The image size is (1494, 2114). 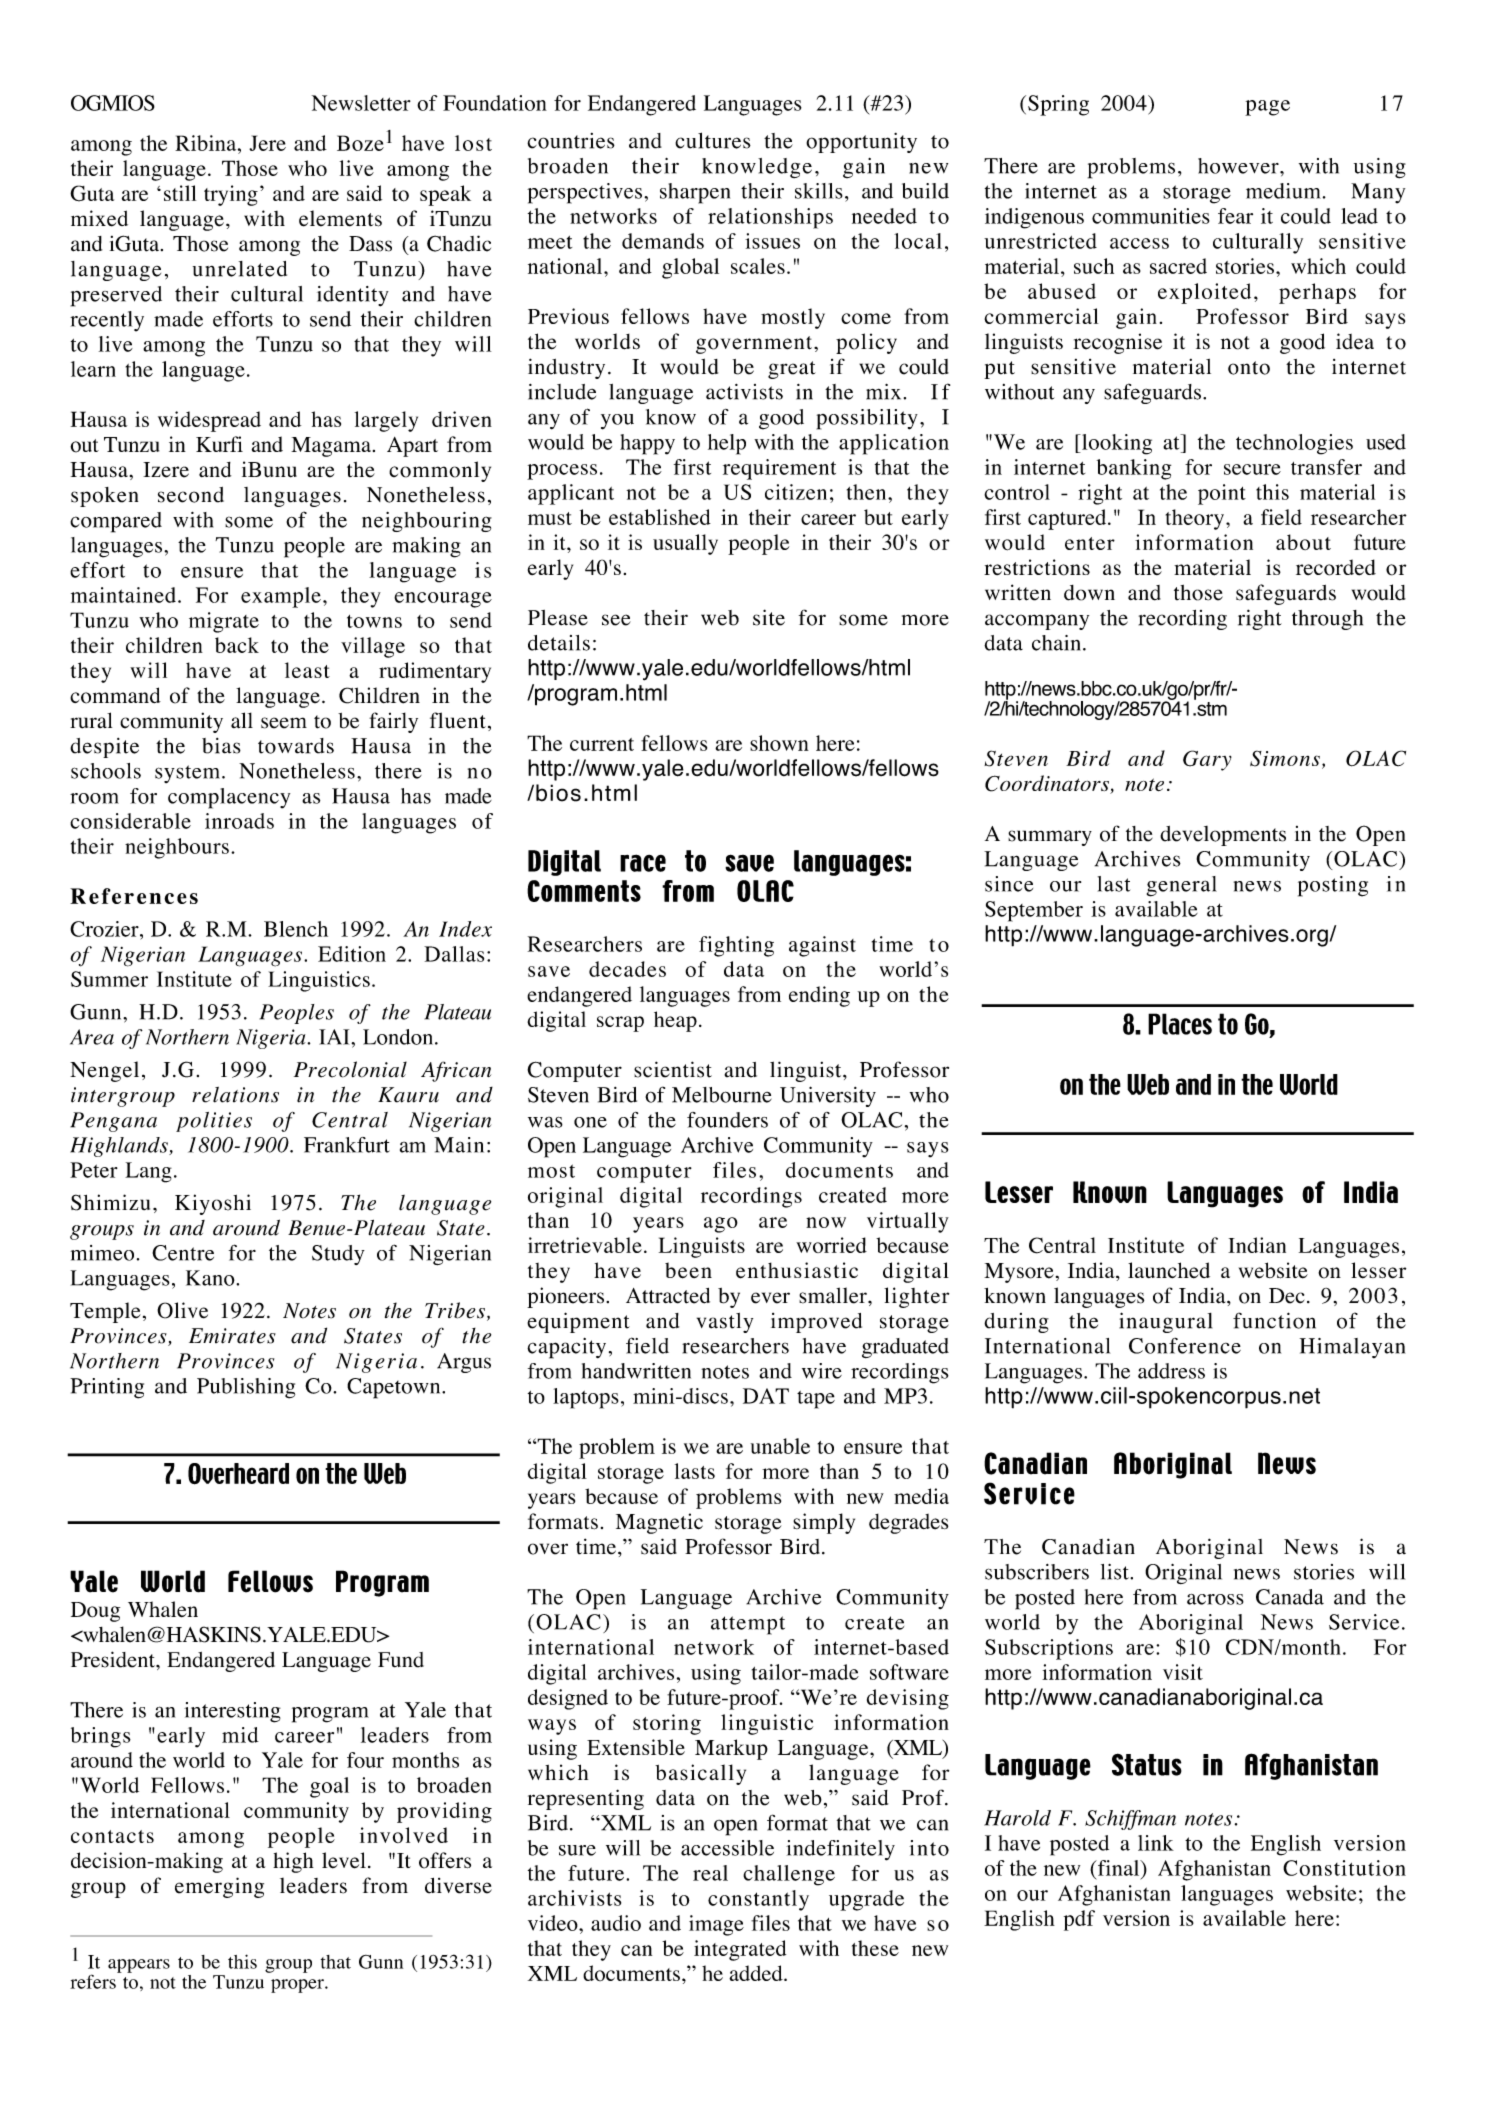 What do you see at coordinates (231, 195) in the image?
I see `trying` at bounding box center [231, 195].
